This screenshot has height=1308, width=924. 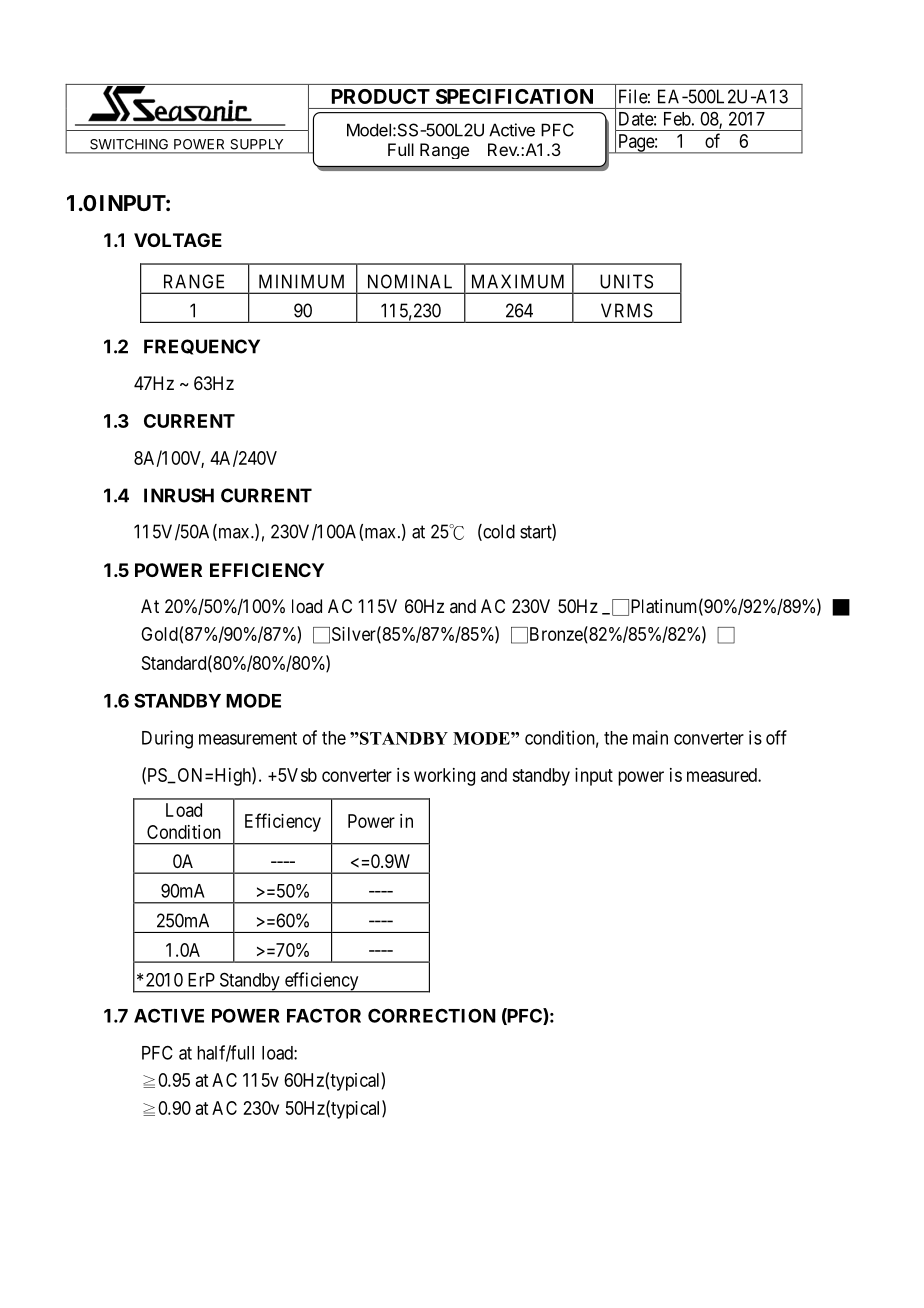 What do you see at coordinates (167, 739) in the screenshot?
I see `During` at bounding box center [167, 739].
